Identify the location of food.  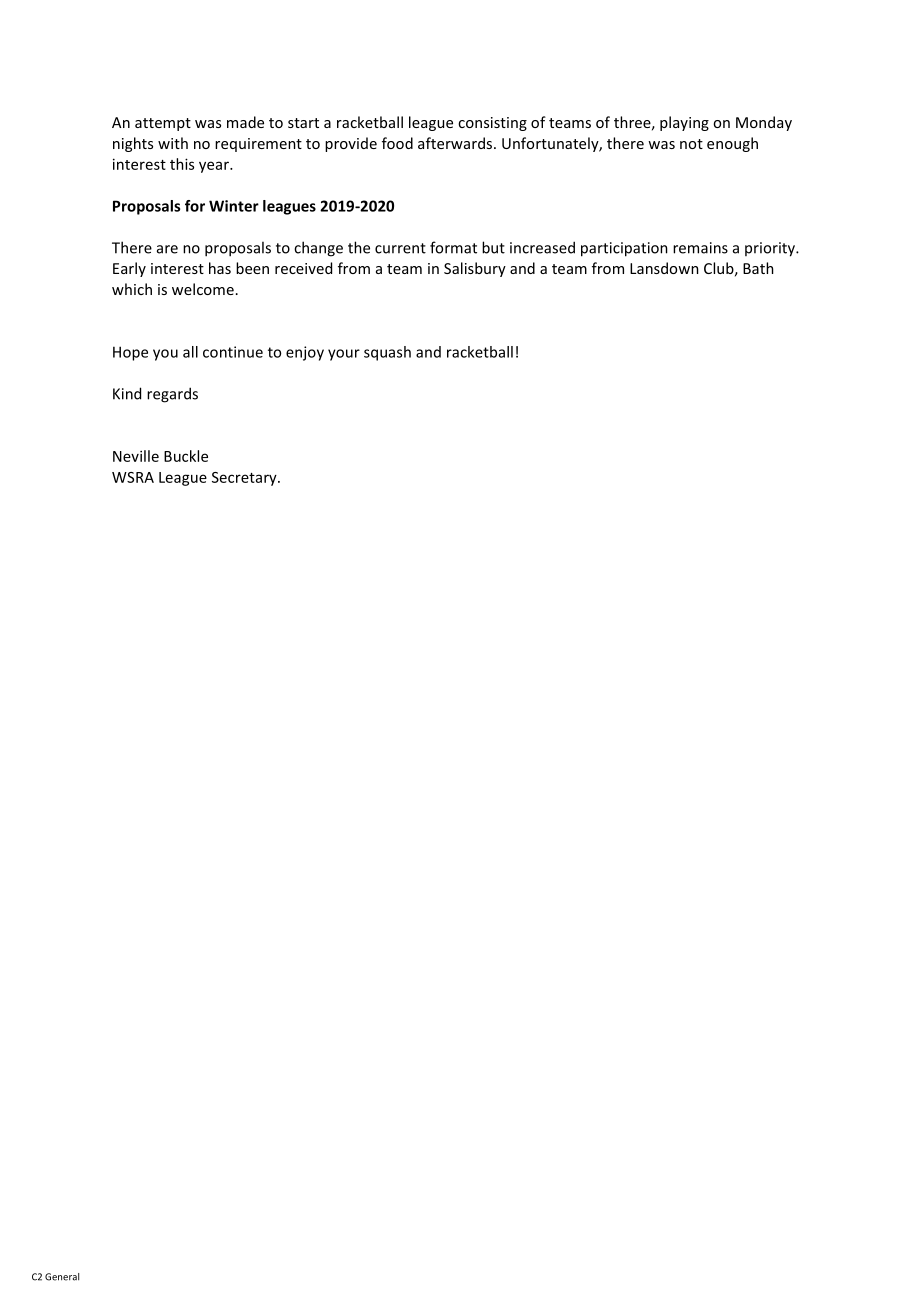
(397, 143).
